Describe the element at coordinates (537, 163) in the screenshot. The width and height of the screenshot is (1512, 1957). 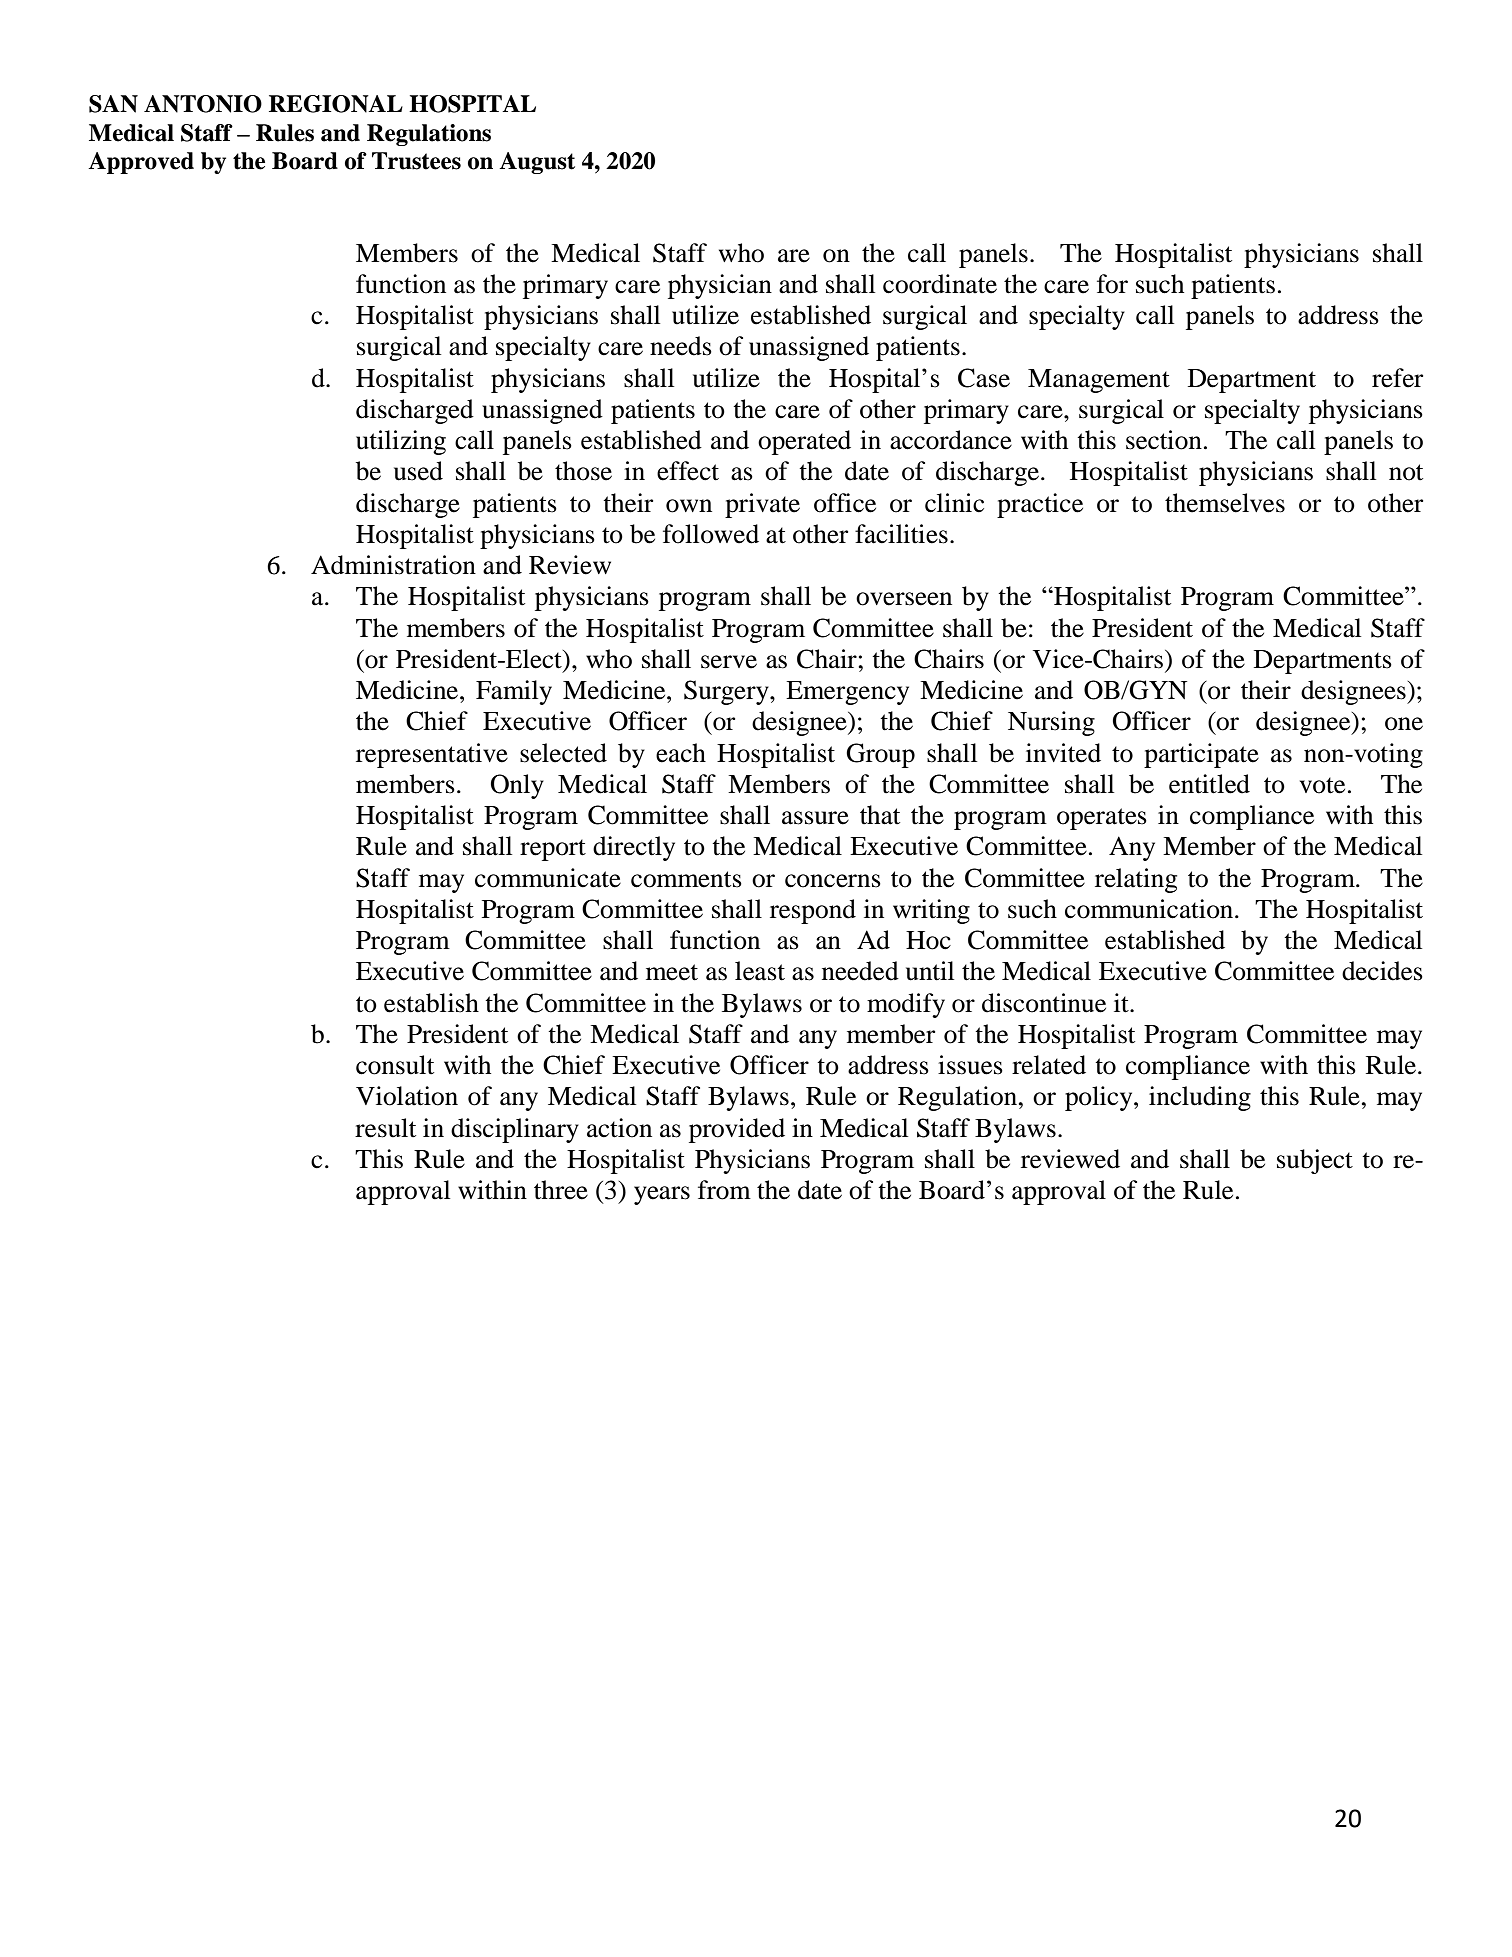
I see `August` at that location.
